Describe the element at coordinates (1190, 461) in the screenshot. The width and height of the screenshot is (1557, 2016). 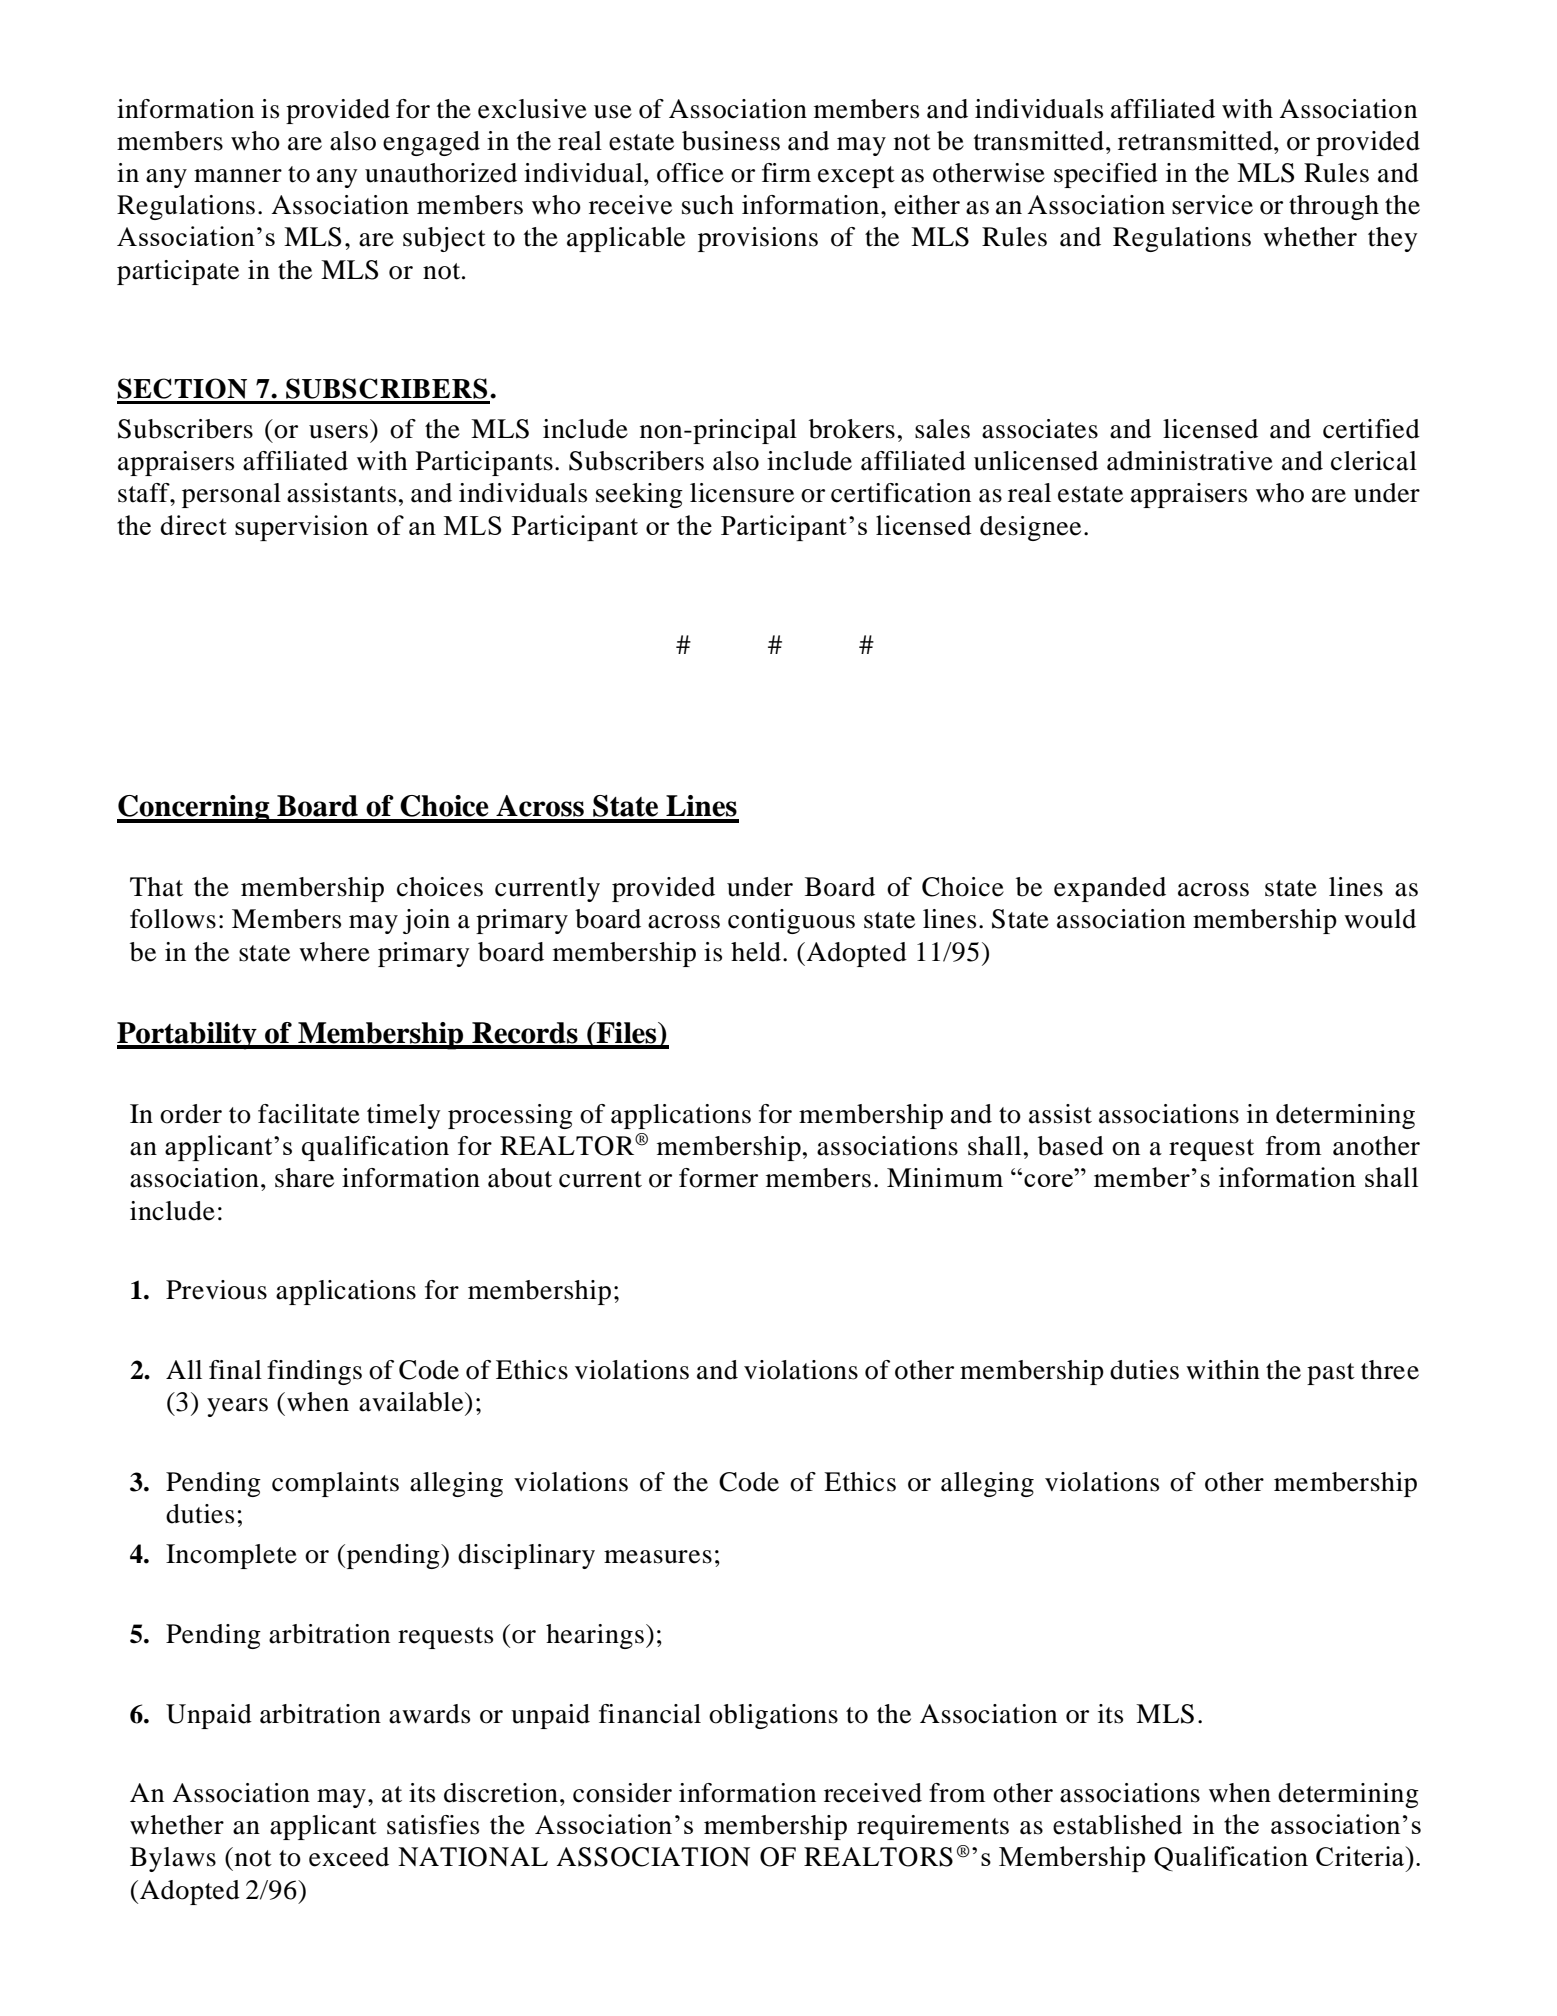
I see `administrative` at that location.
